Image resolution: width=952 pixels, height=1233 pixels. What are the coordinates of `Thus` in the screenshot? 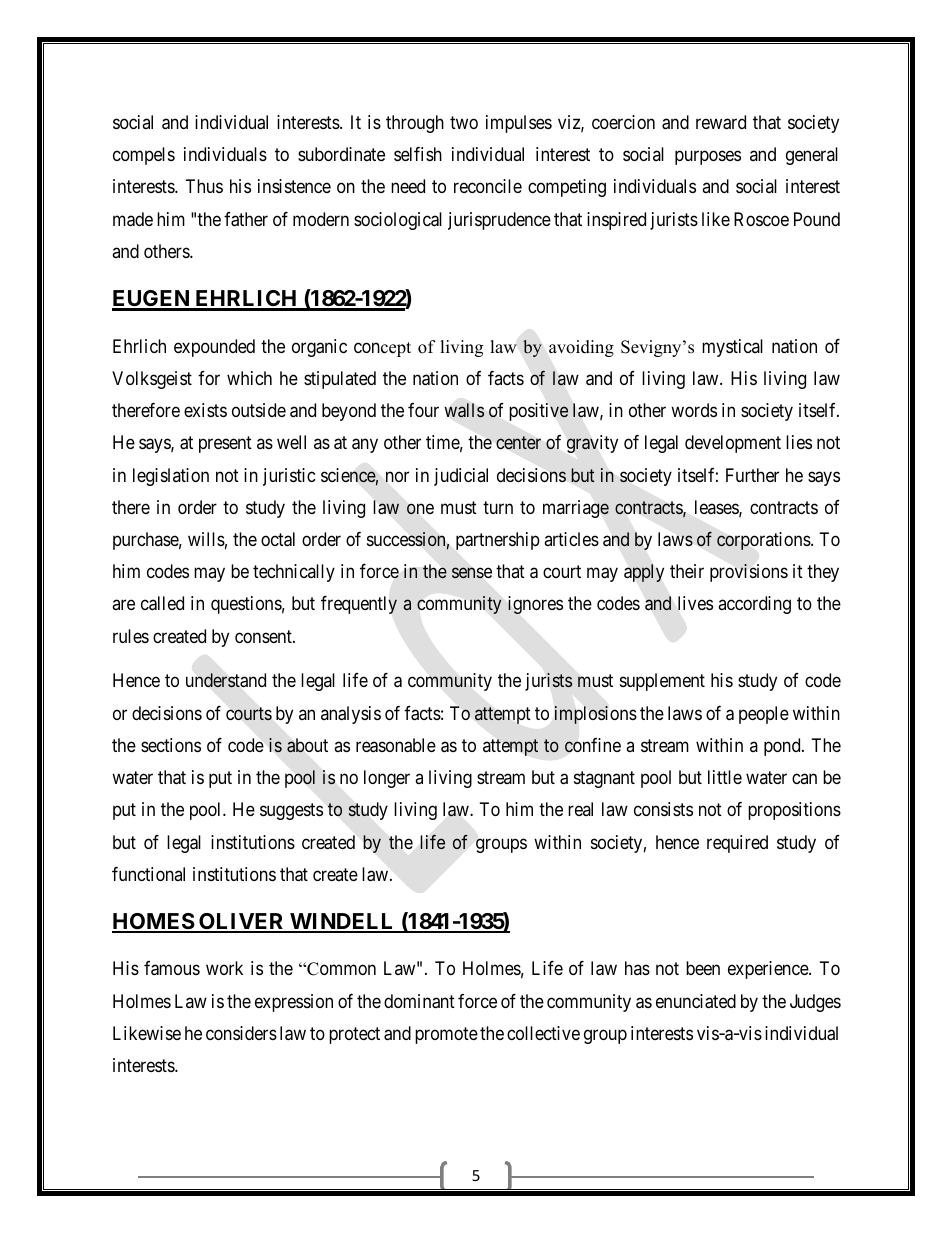 It's located at (204, 186).
